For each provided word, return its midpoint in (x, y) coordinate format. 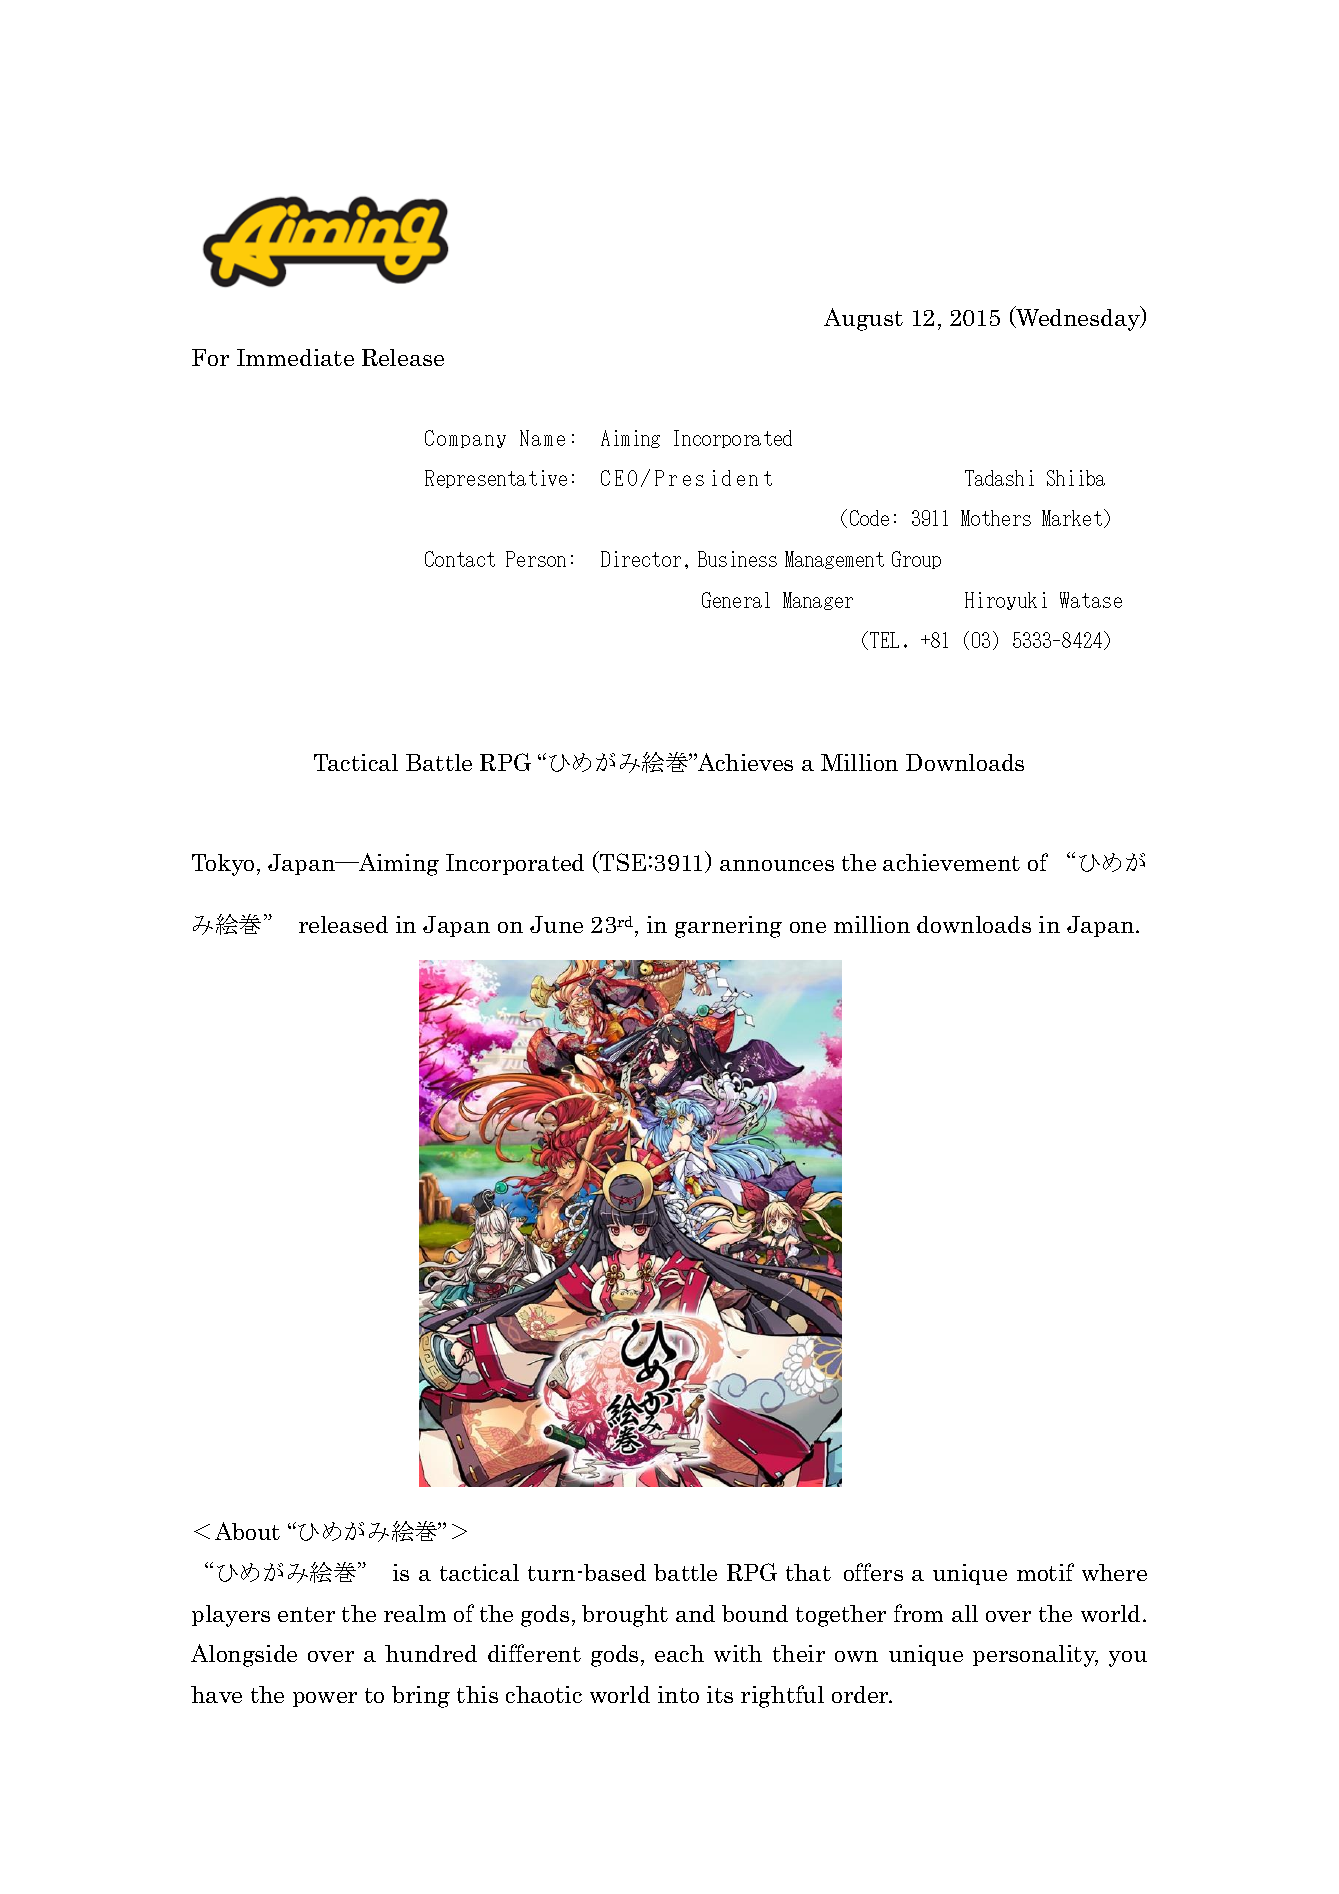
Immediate (295, 357)
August (863, 319)
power (325, 1699)
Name (542, 438)
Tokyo (223, 865)
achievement (951, 862)
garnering (728, 927)
